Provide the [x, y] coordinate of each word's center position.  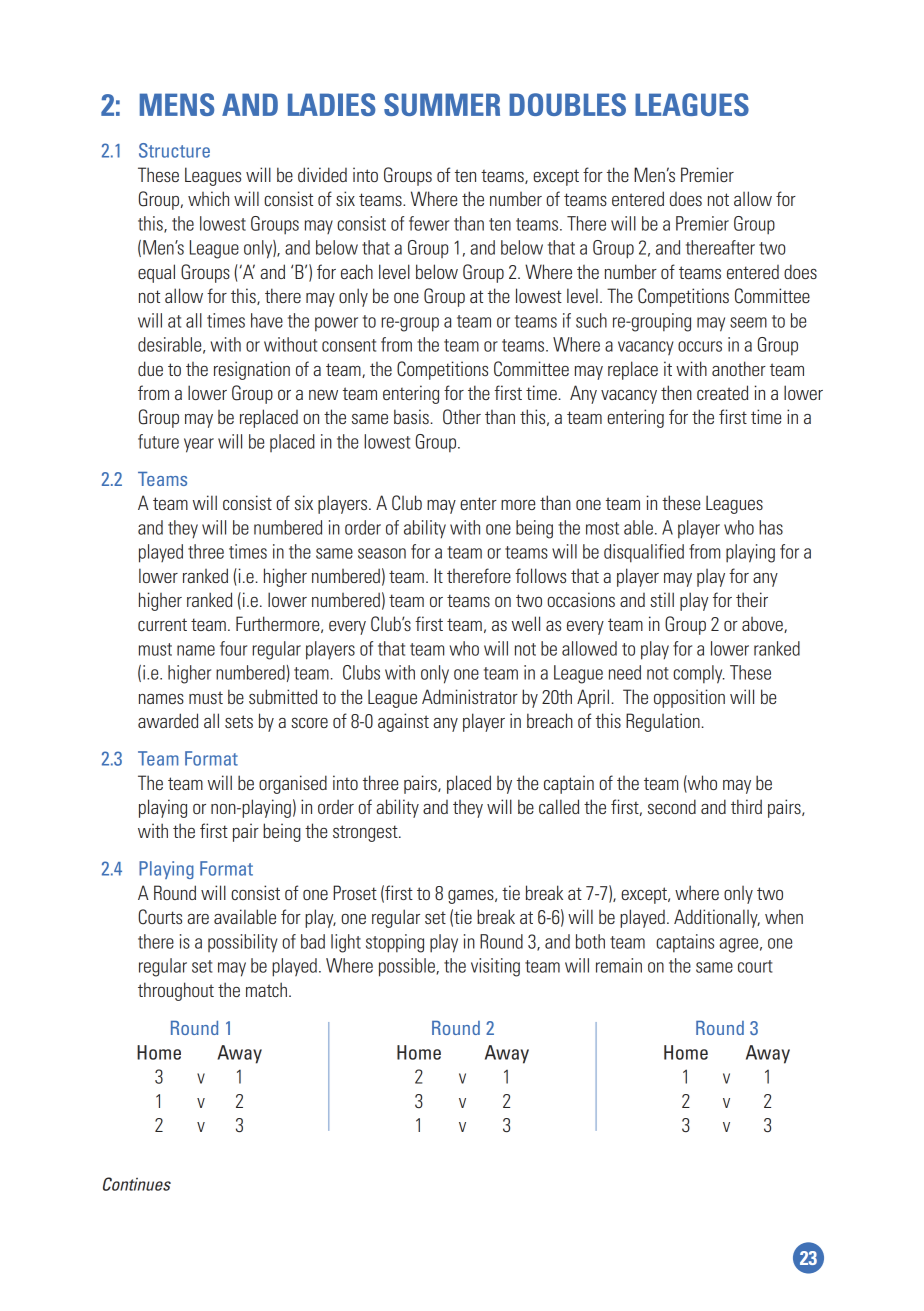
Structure [174, 150]
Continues [137, 1184]
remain [619, 965]
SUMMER [442, 104]
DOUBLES [567, 104]
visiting [495, 967]
